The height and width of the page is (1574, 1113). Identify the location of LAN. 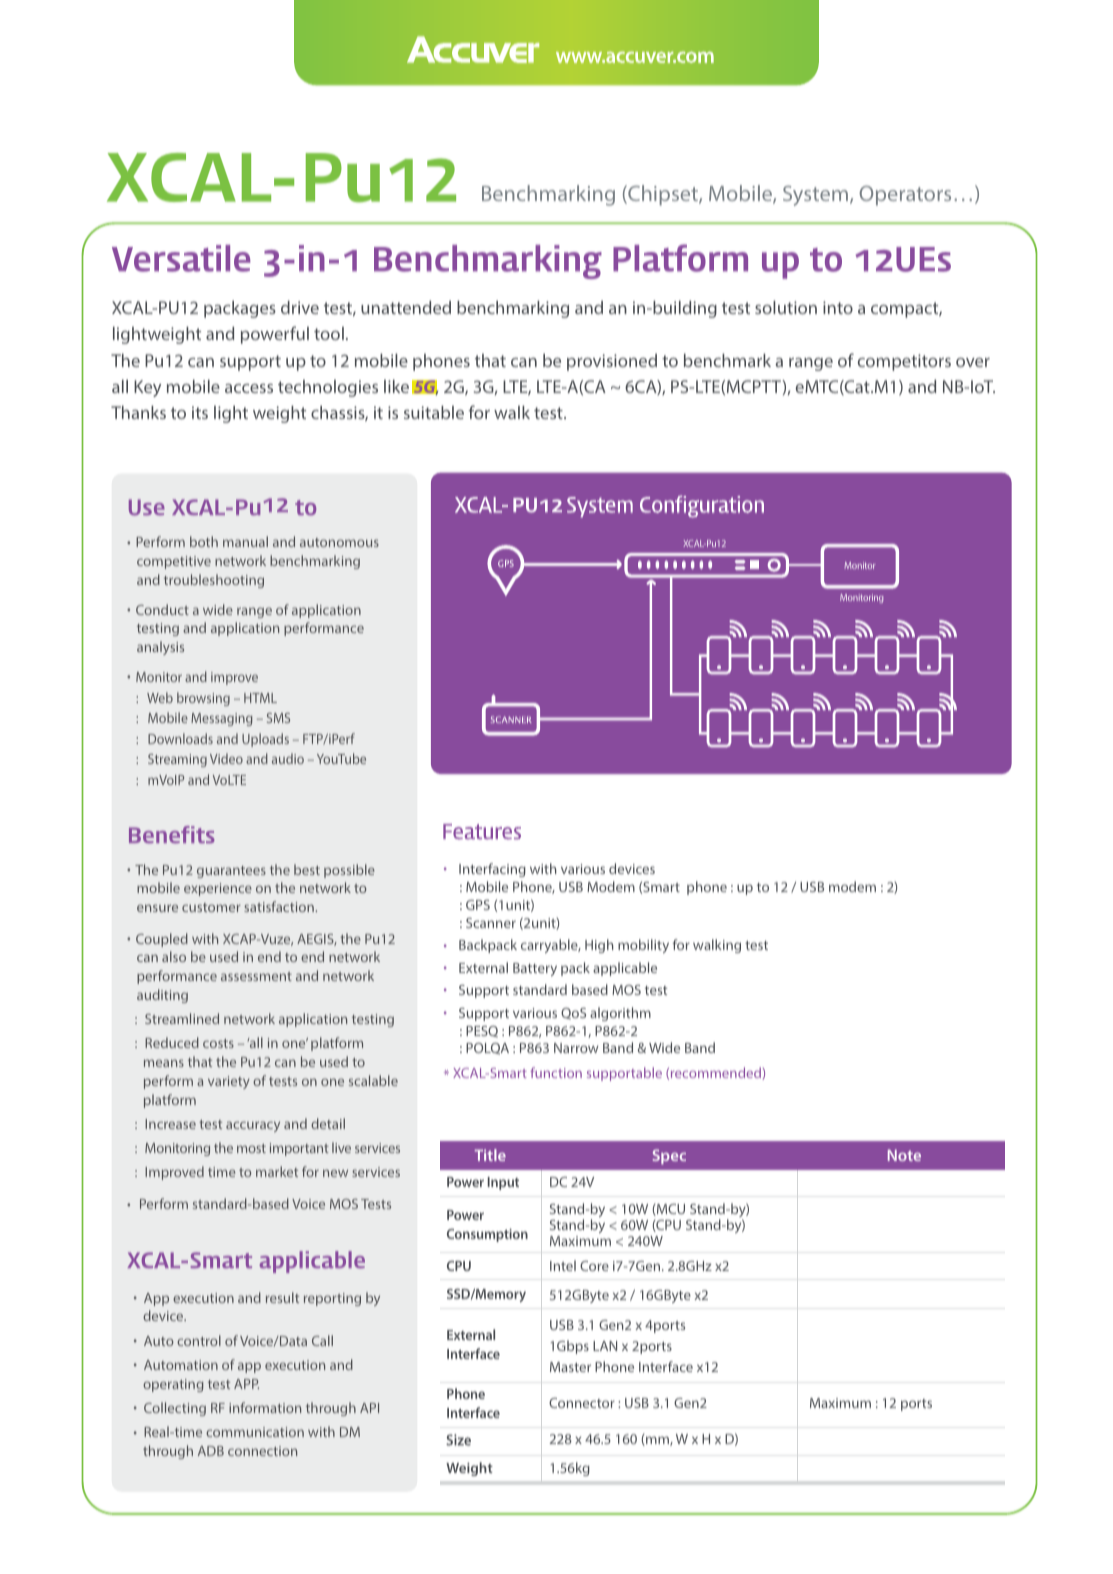
(605, 1346).
